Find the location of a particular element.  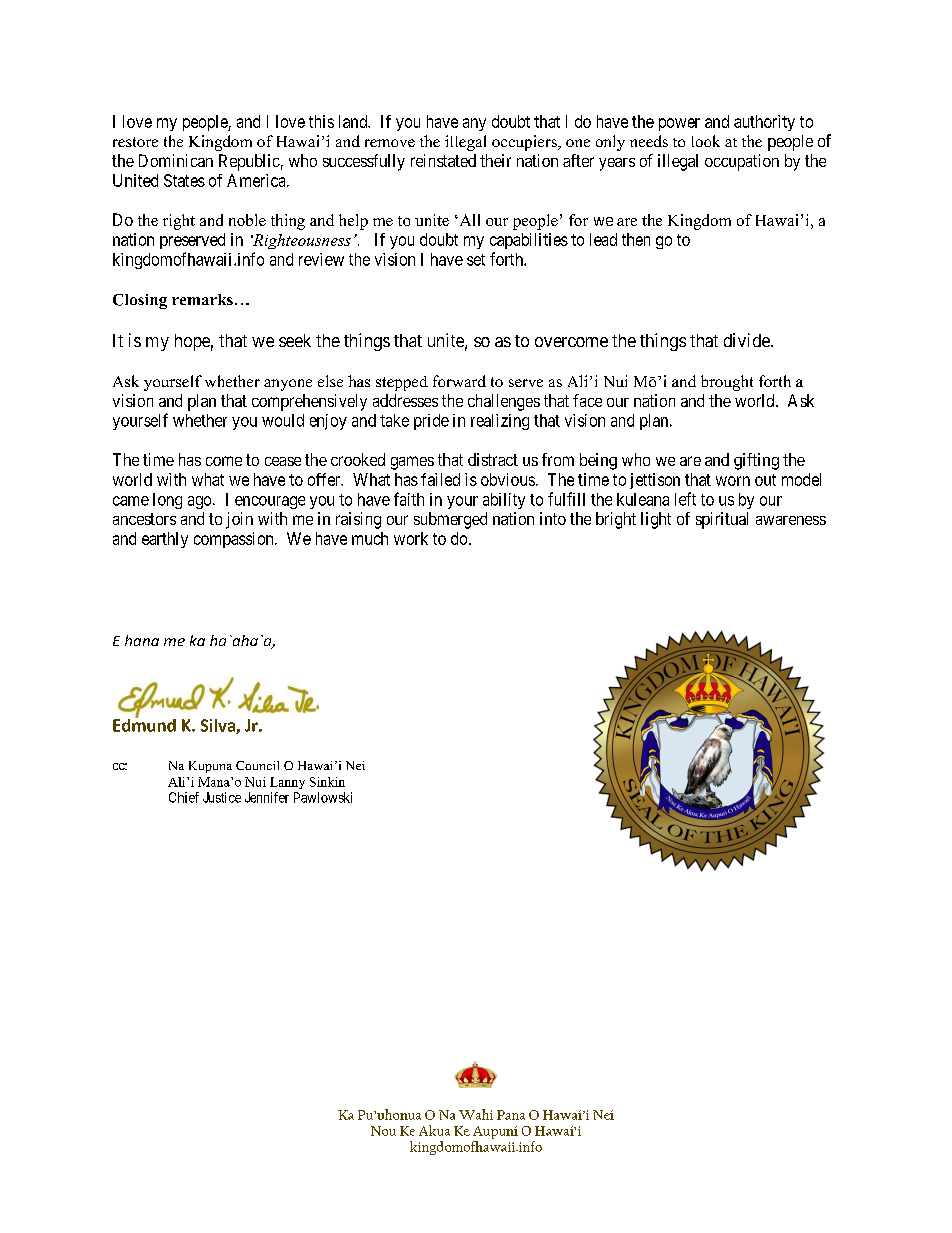

Akua is located at coordinates (434, 1130).
